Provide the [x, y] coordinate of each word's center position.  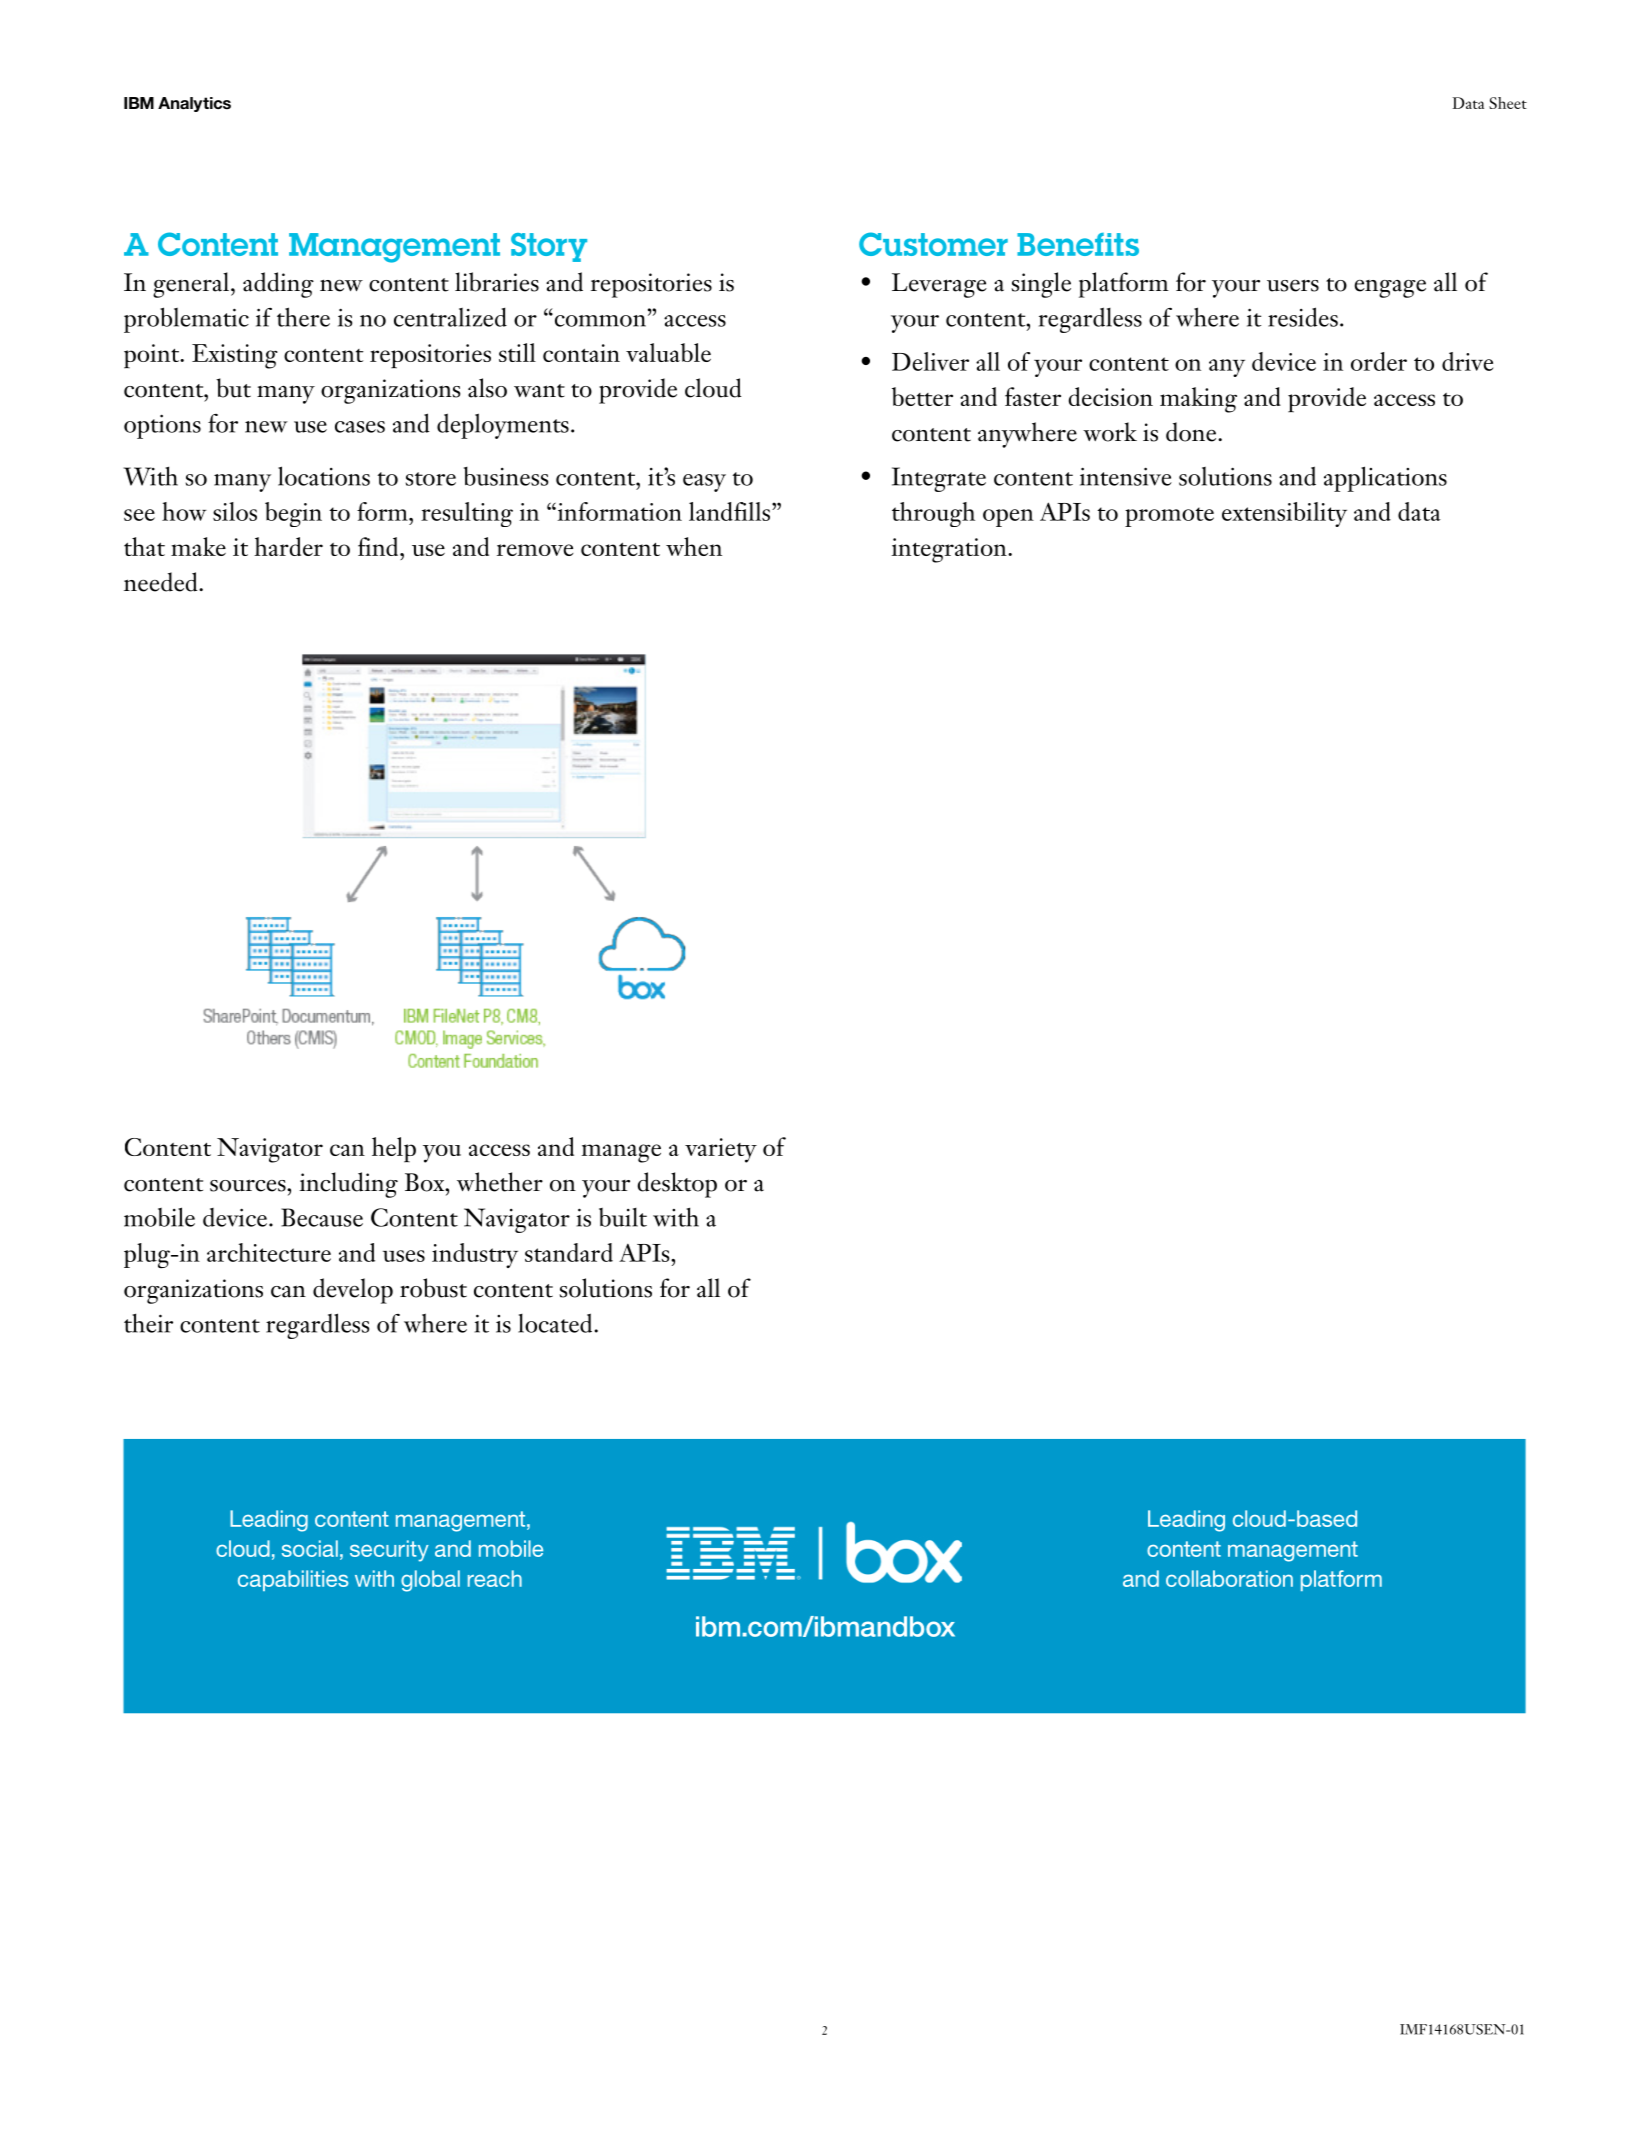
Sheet [1508, 103]
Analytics [194, 104]
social [310, 1548]
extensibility [1284, 514]
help [394, 1150]
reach [495, 1578]
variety [721, 1150]
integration [950, 550]
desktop [677, 1185]
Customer [933, 244]
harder [288, 546]
